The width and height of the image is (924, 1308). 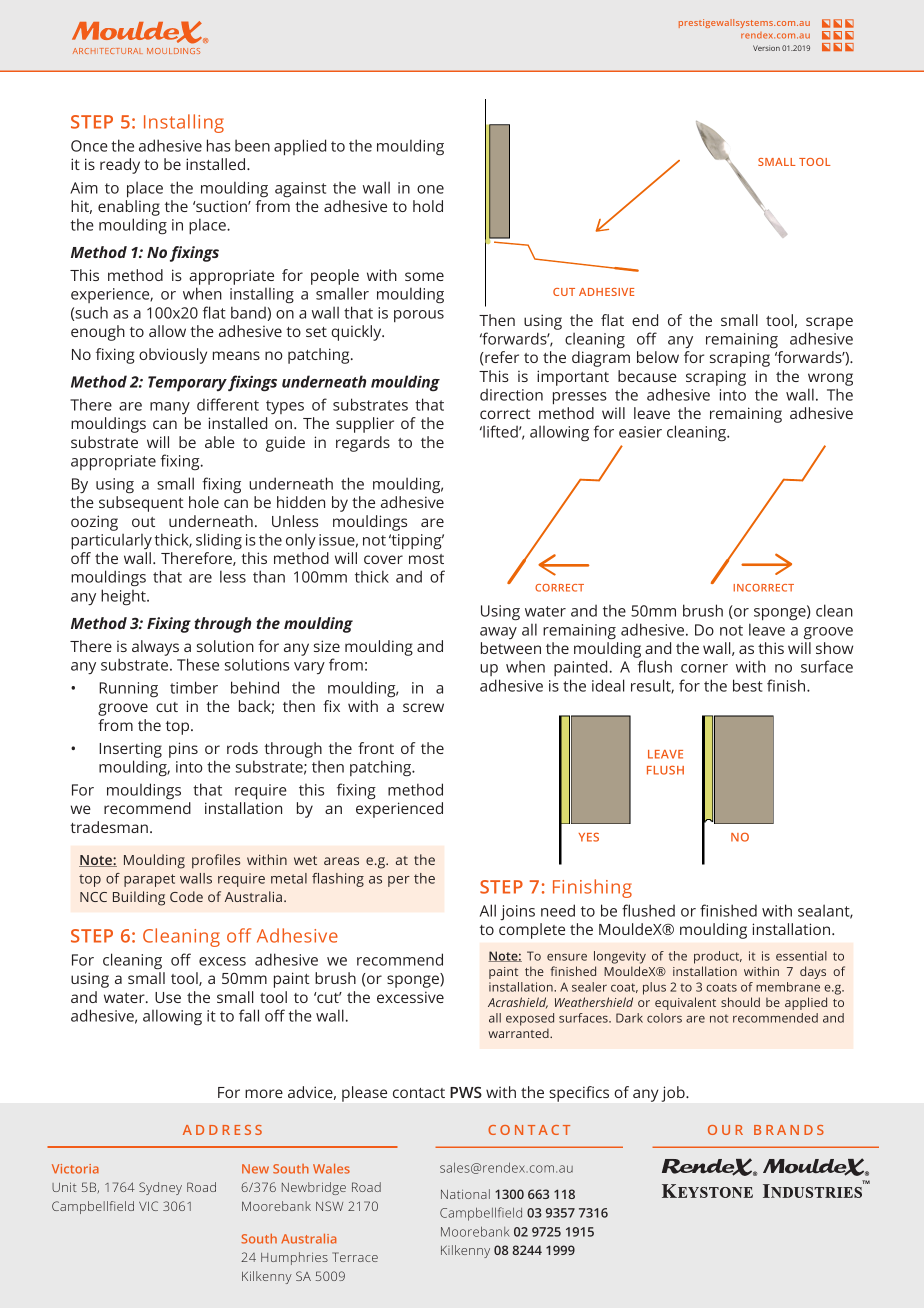 I want to click on refer, so click(x=501, y=358).
